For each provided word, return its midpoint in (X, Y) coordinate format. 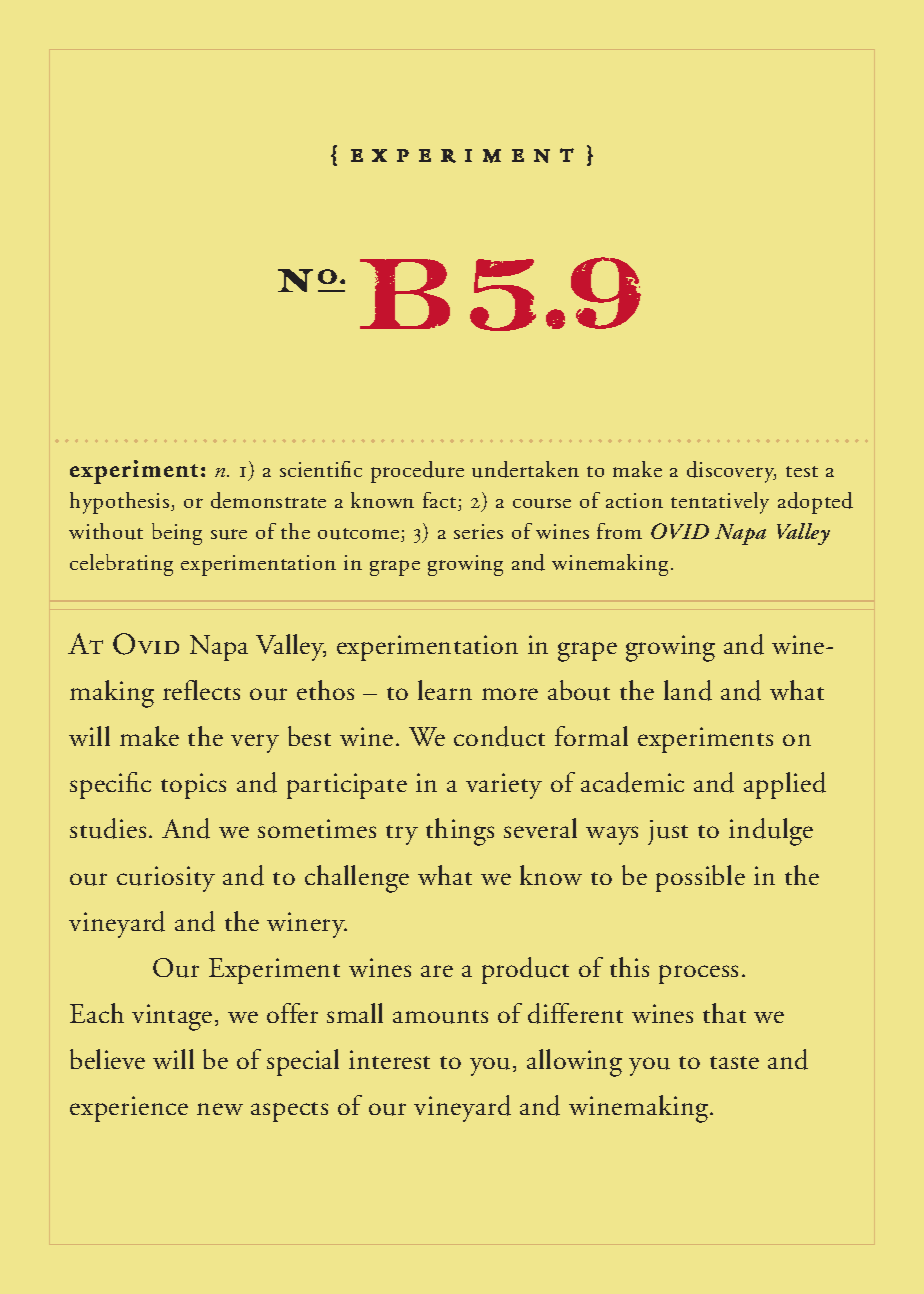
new (220, 1109)
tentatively (720, 503)
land (688, 690)
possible (700, 878)
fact (441, 501)
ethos (325, 690)
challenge (357, 879)
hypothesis (119, 503)
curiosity (166, 879)
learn (445, 690)
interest (389, 1059)
